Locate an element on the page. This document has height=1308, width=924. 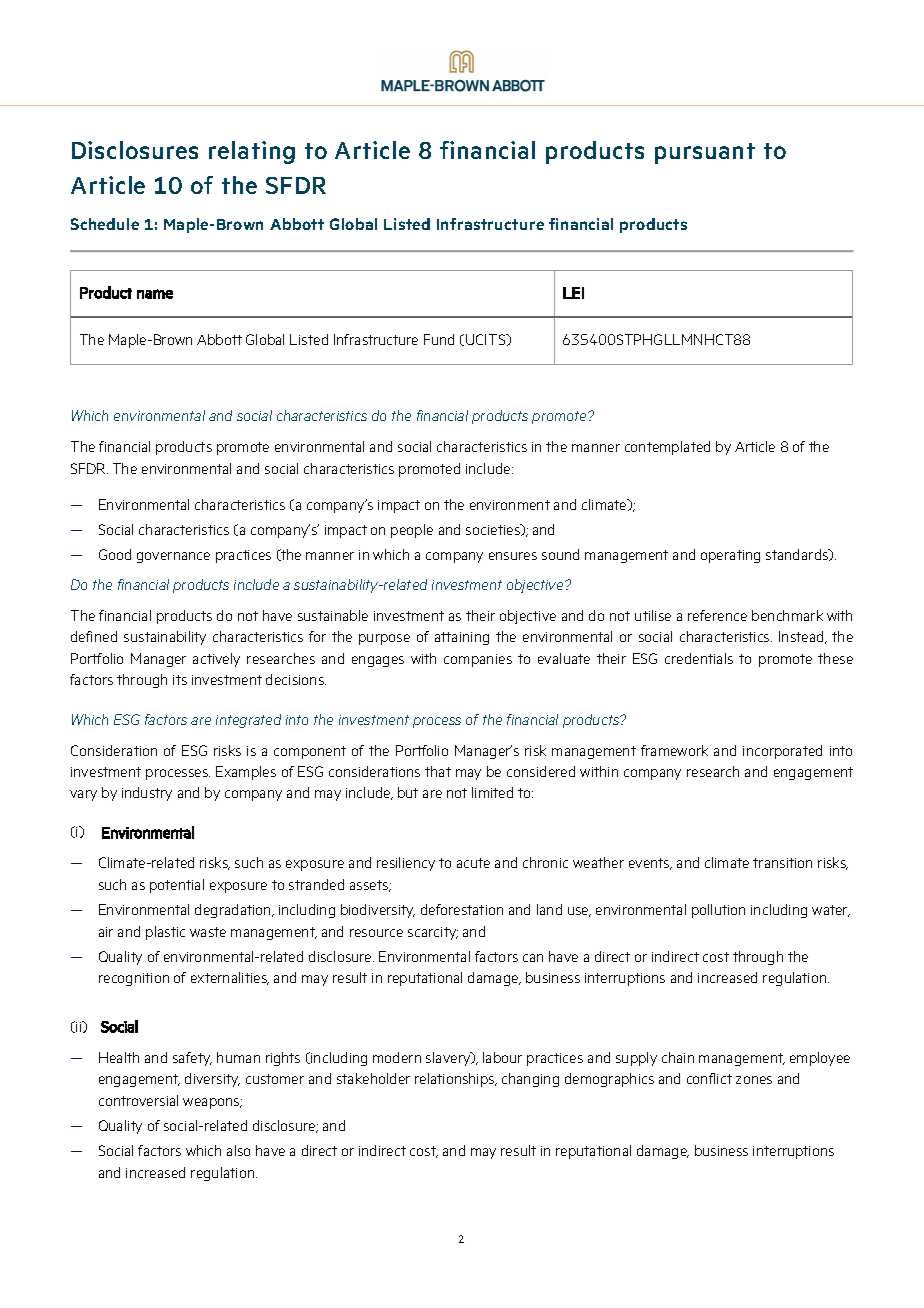
credentials is located at coordinates (699, 658).
